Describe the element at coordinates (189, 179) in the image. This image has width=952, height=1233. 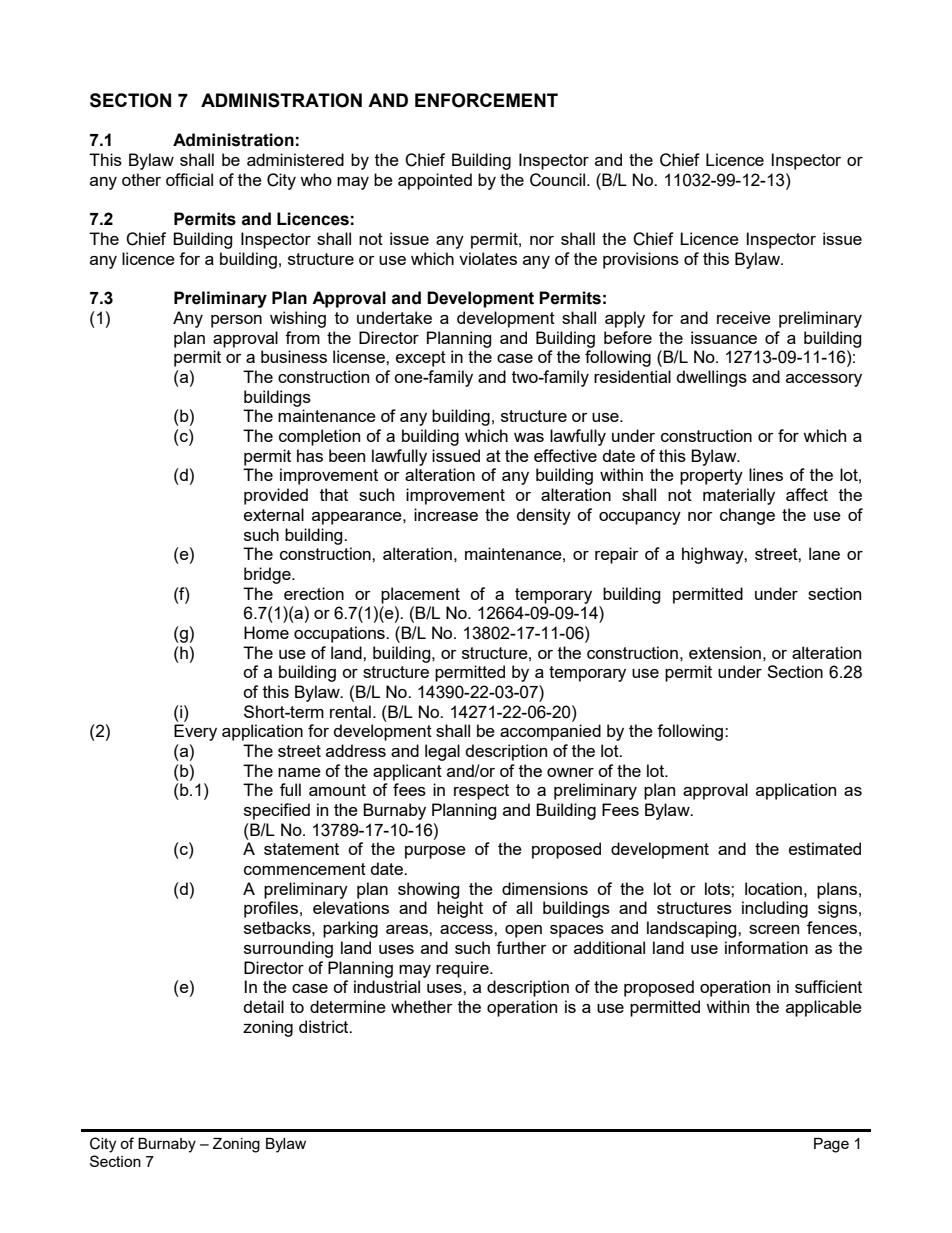
I see `official` at that location.
